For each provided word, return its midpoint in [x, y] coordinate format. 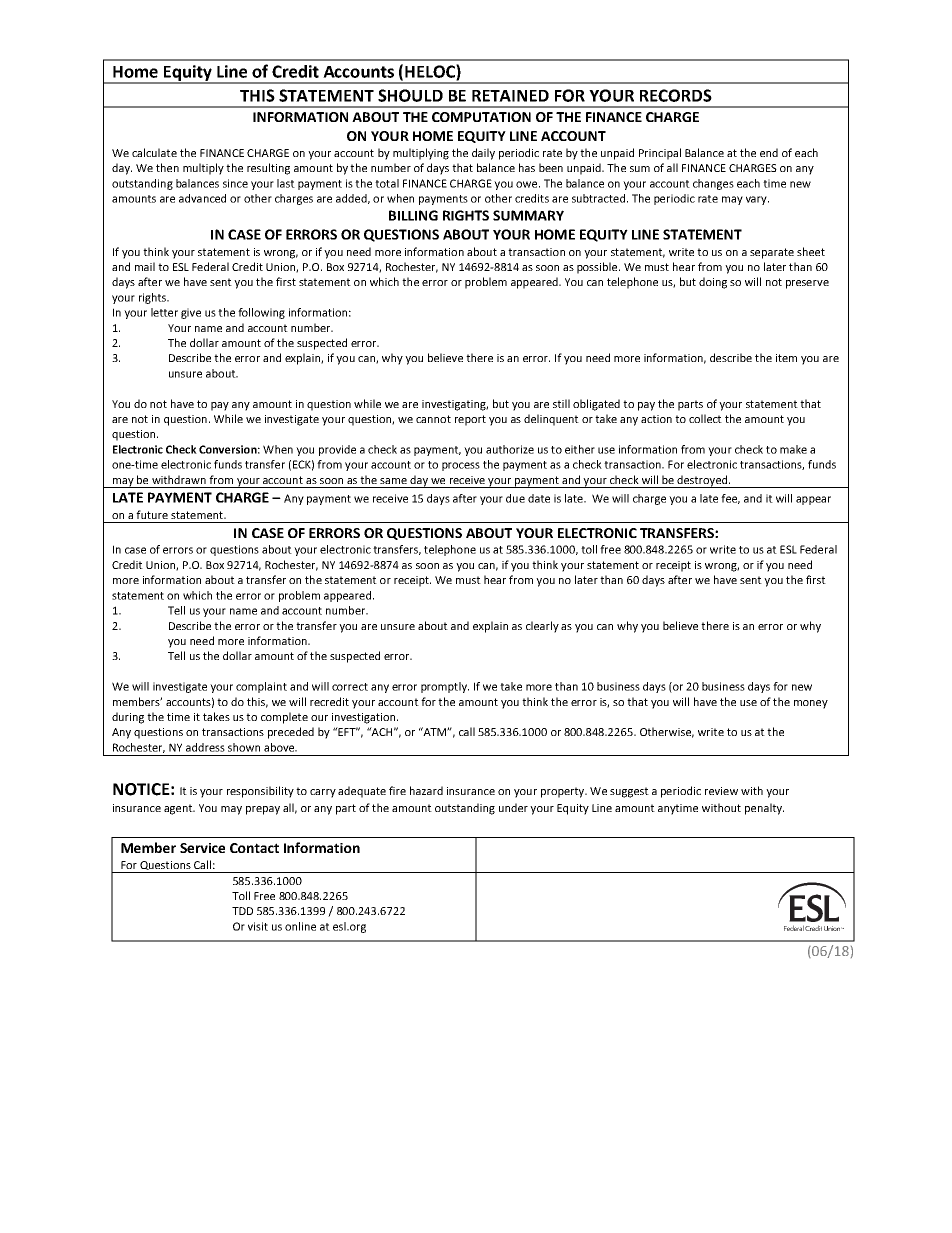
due [515, 498]
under [513, 807]
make [793, 449]
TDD [242, 911]
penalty [764, 809]
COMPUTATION [481, 117]
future [152, 514]
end [769, 152]
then [167, 167]
